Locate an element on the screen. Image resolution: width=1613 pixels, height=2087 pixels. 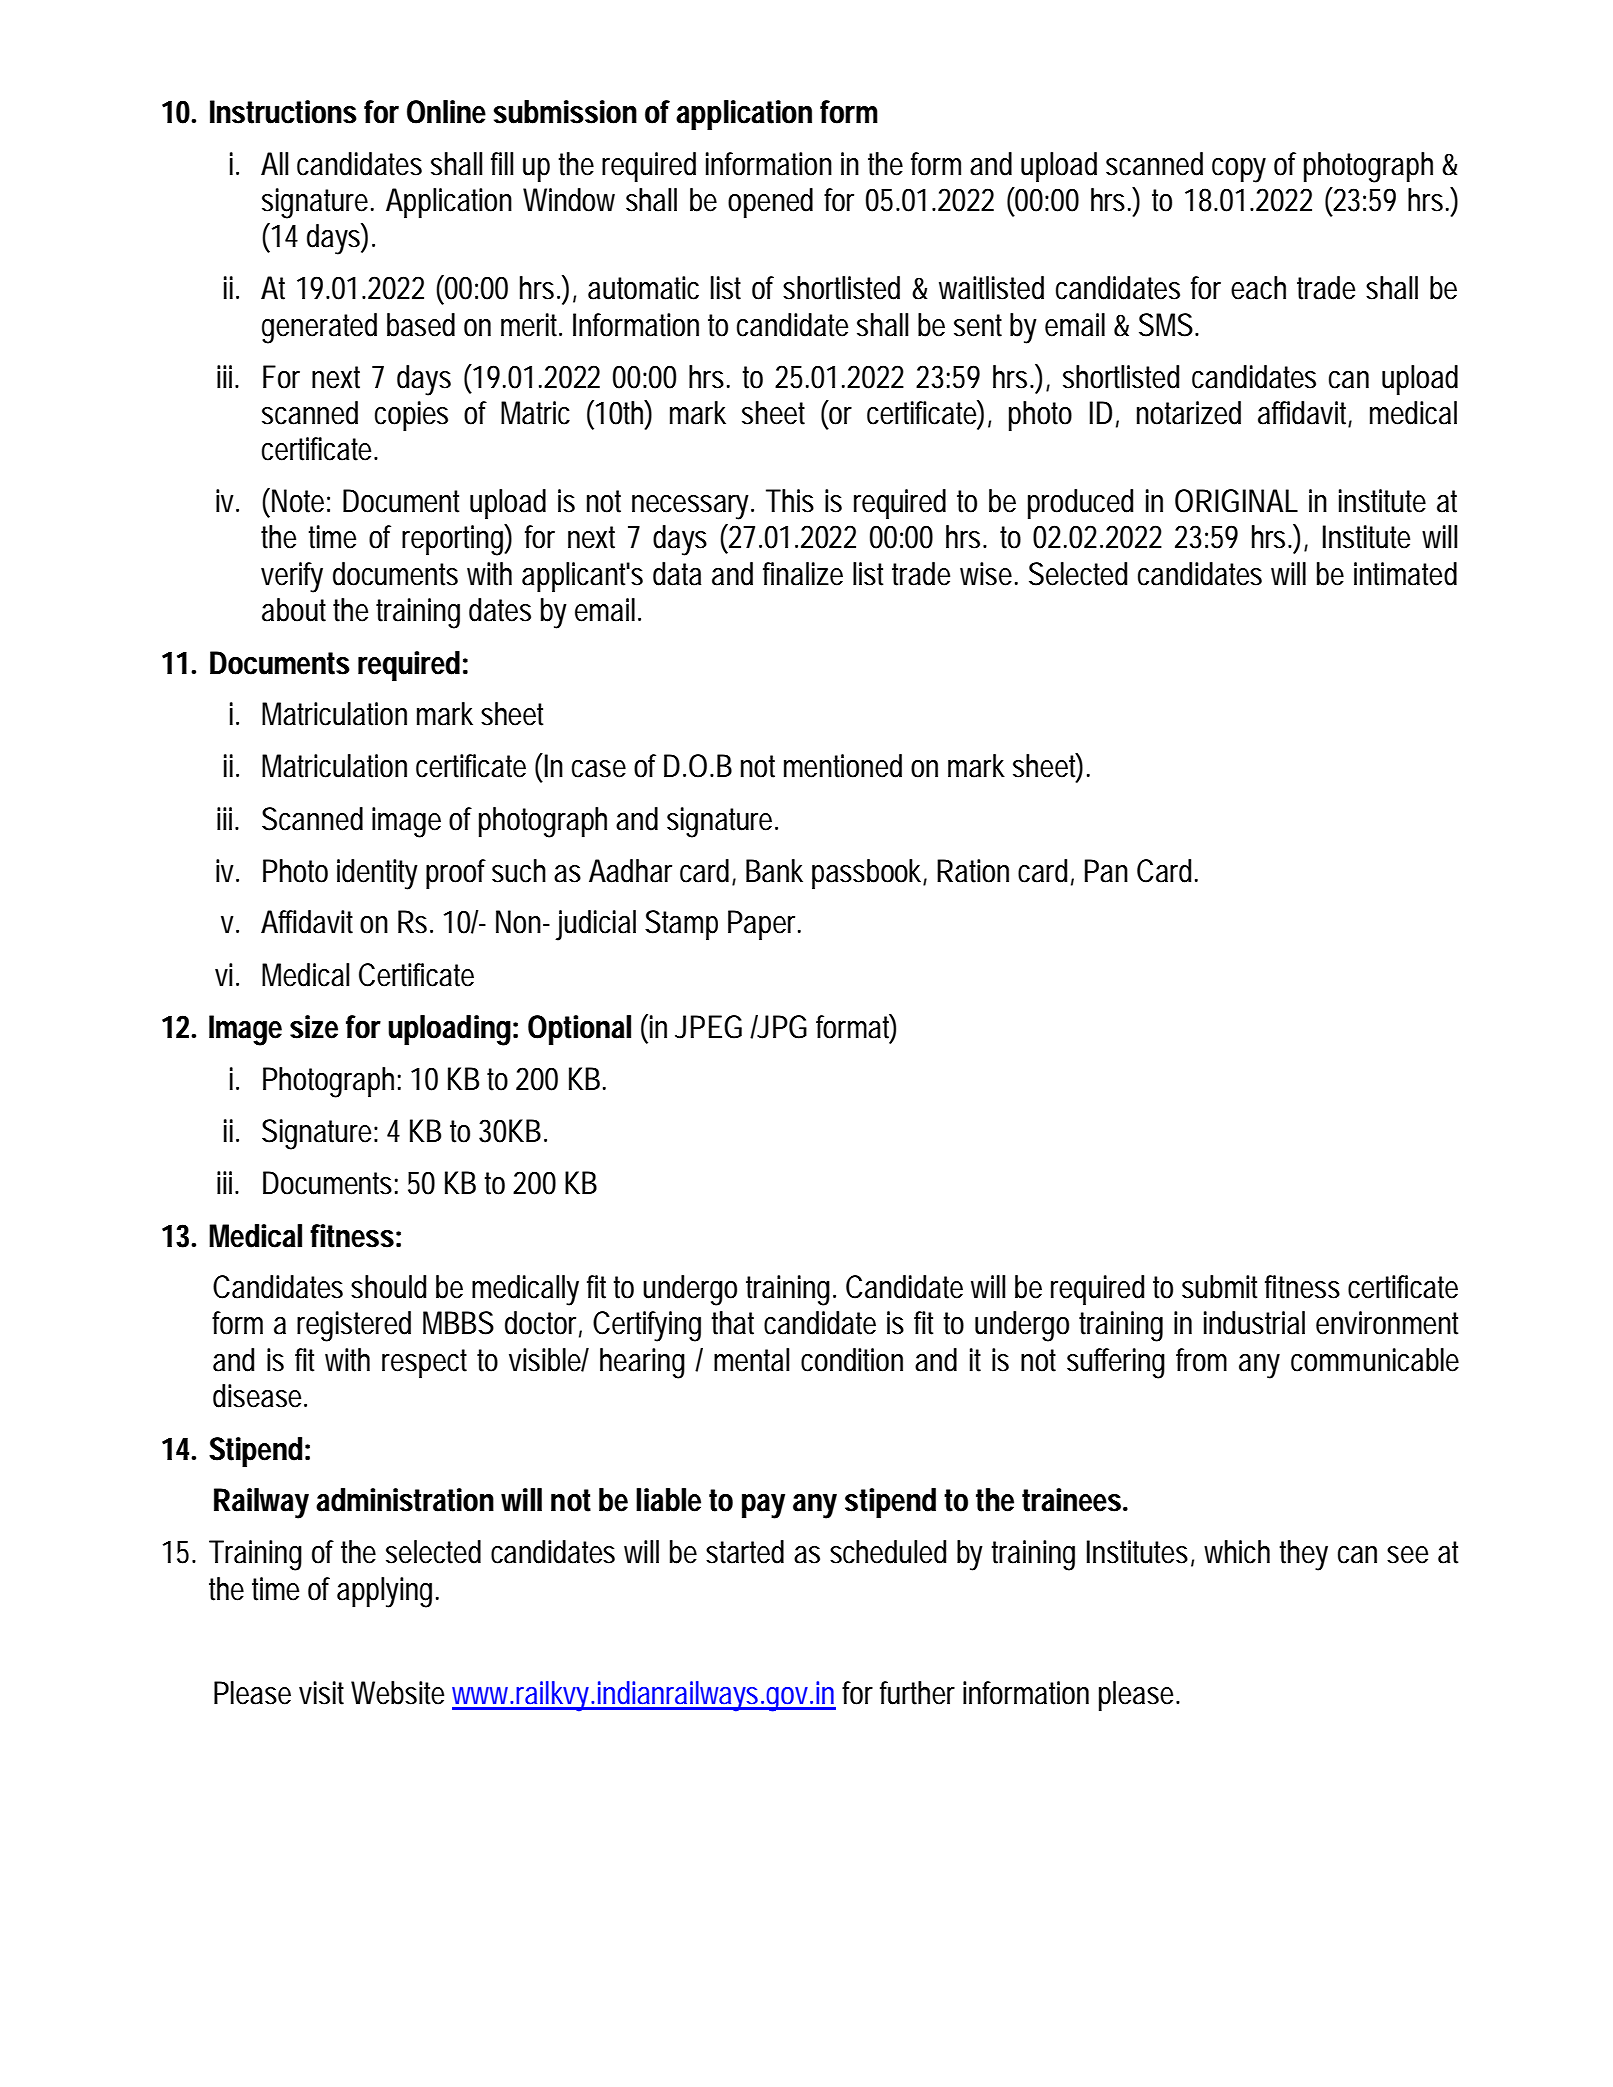
opened is located at coordinates (770, 203).
